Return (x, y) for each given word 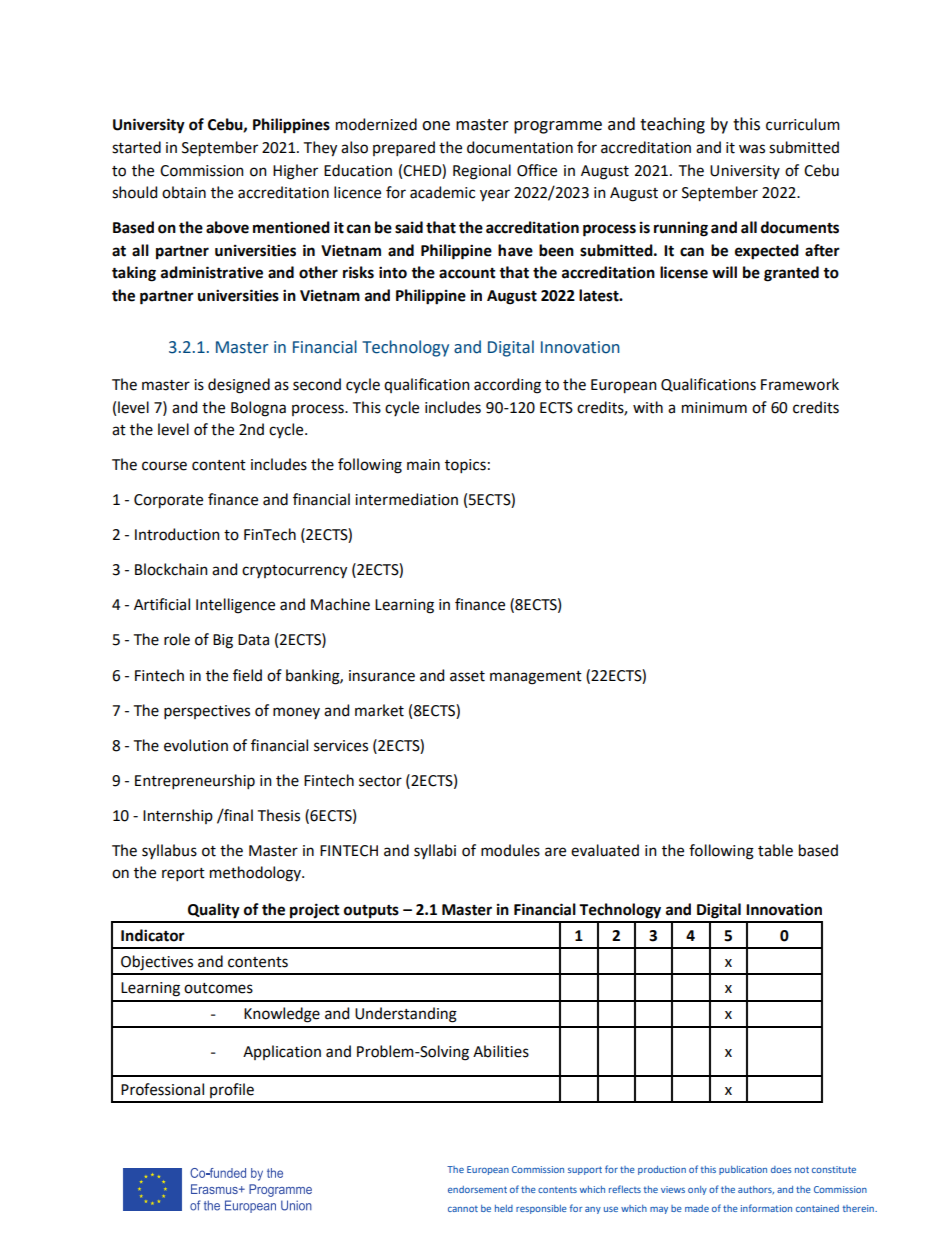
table (775, 850)
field (247, 675)
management (536, 678)
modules (510, 850)
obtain (184, 192)
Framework (800, 384)
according (507, 386)
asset (467, 676)
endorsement (477, 1189)
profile (232, 1090)
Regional (482, 172)
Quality (214, 911)
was (752, 149)
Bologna (258, 409)
